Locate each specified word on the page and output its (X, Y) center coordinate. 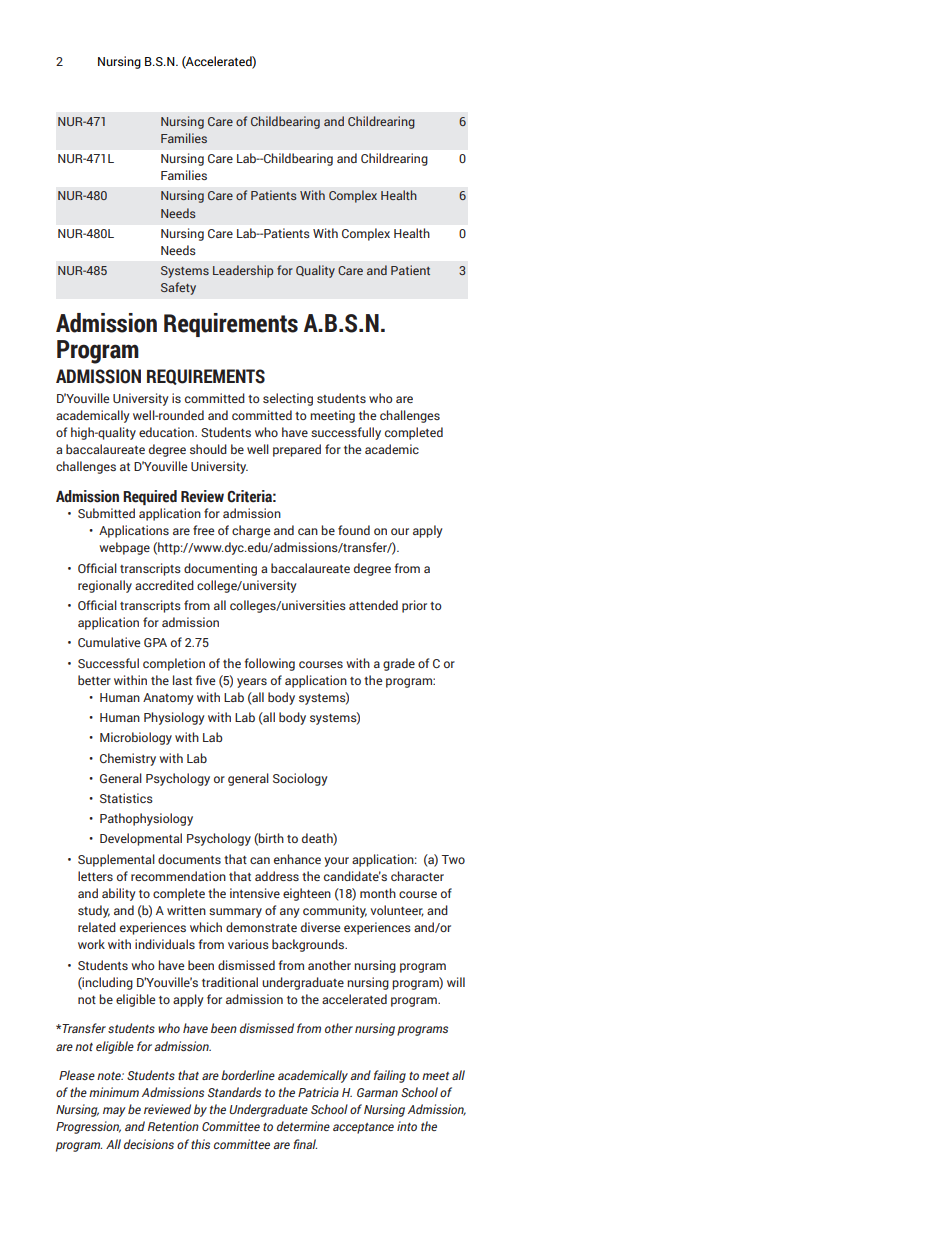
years (252, 683)
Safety (178, 288)
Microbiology (136, 738)
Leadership (243, 271)
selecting (288, 399)
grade (399, 664)
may (114, 1112)
